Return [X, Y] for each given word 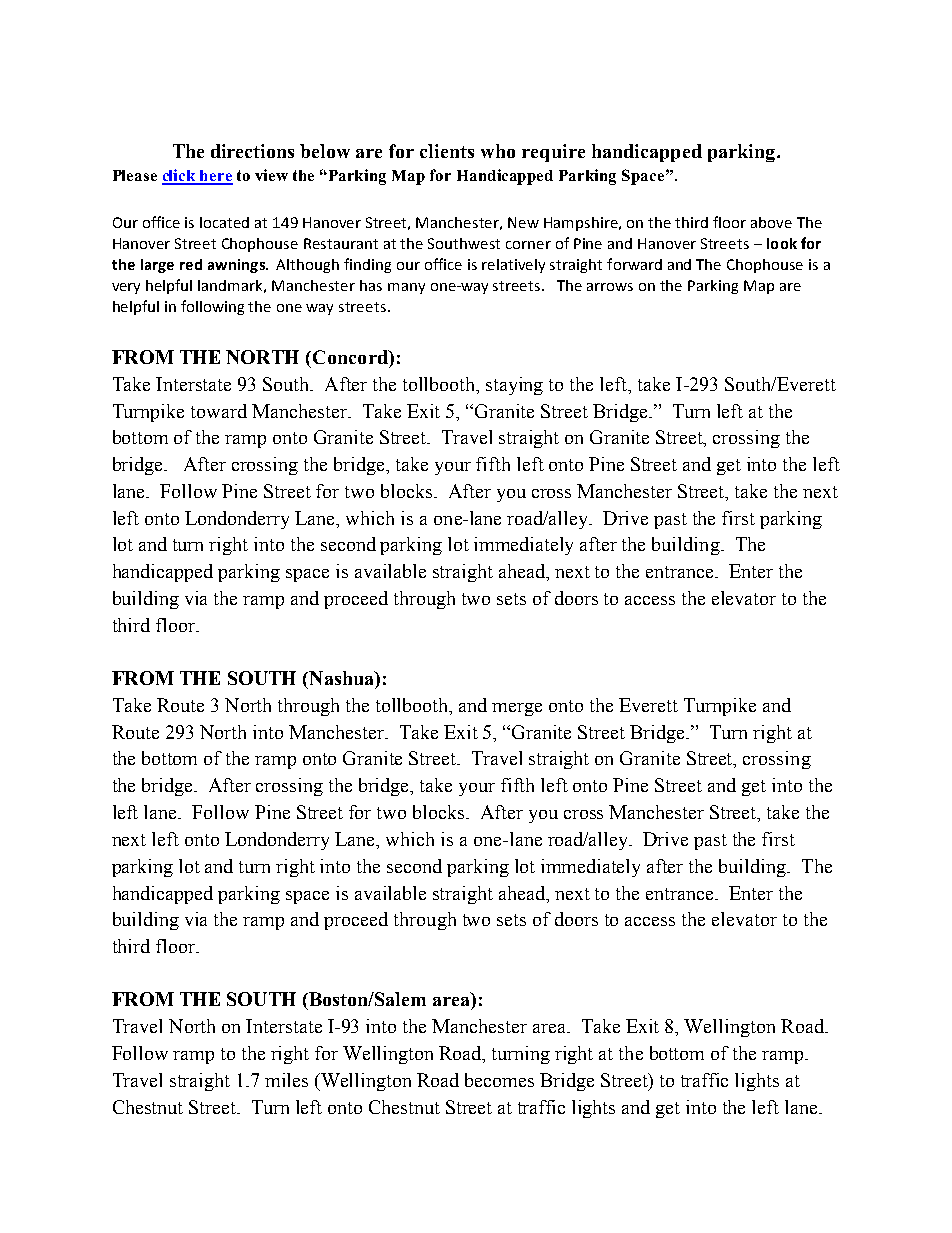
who [498, 151]
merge [517, 709]
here [215, 177]
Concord [351, 357]
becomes [499, 1080]
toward [219, 411]
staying [514, 386]
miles [286, 1080]
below [325, 151]
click [180, 176]
